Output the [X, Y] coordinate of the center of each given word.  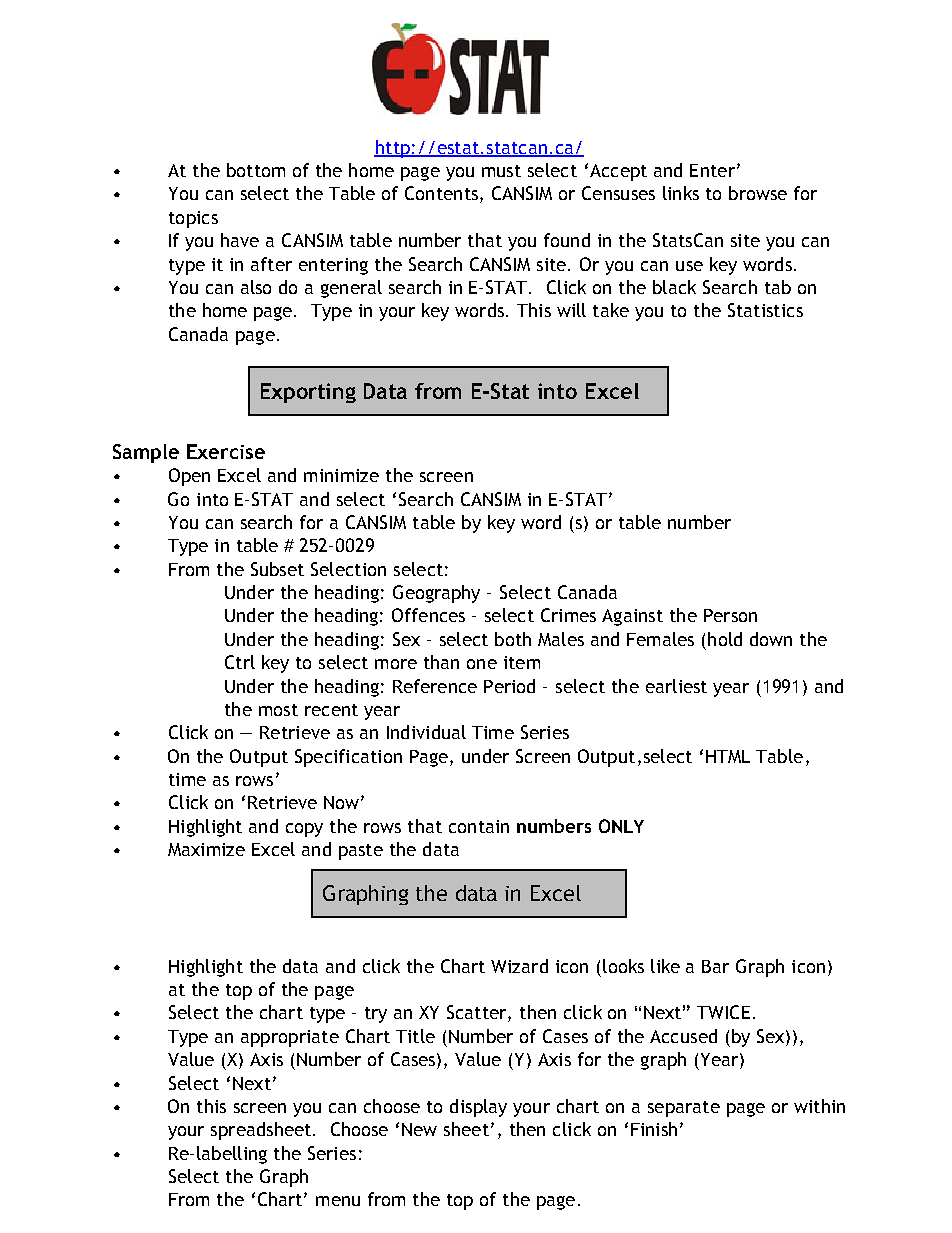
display [478, 1108]
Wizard [519, 966]
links [681, 193]
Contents [441, 193]
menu [338, 1201]
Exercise [226, 451]
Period [509, 686]
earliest [676, 686]
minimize [341, 475]
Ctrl [240, 662]
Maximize [206, 849]
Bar [715, 966]
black [674, 287]
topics [193, 219]
